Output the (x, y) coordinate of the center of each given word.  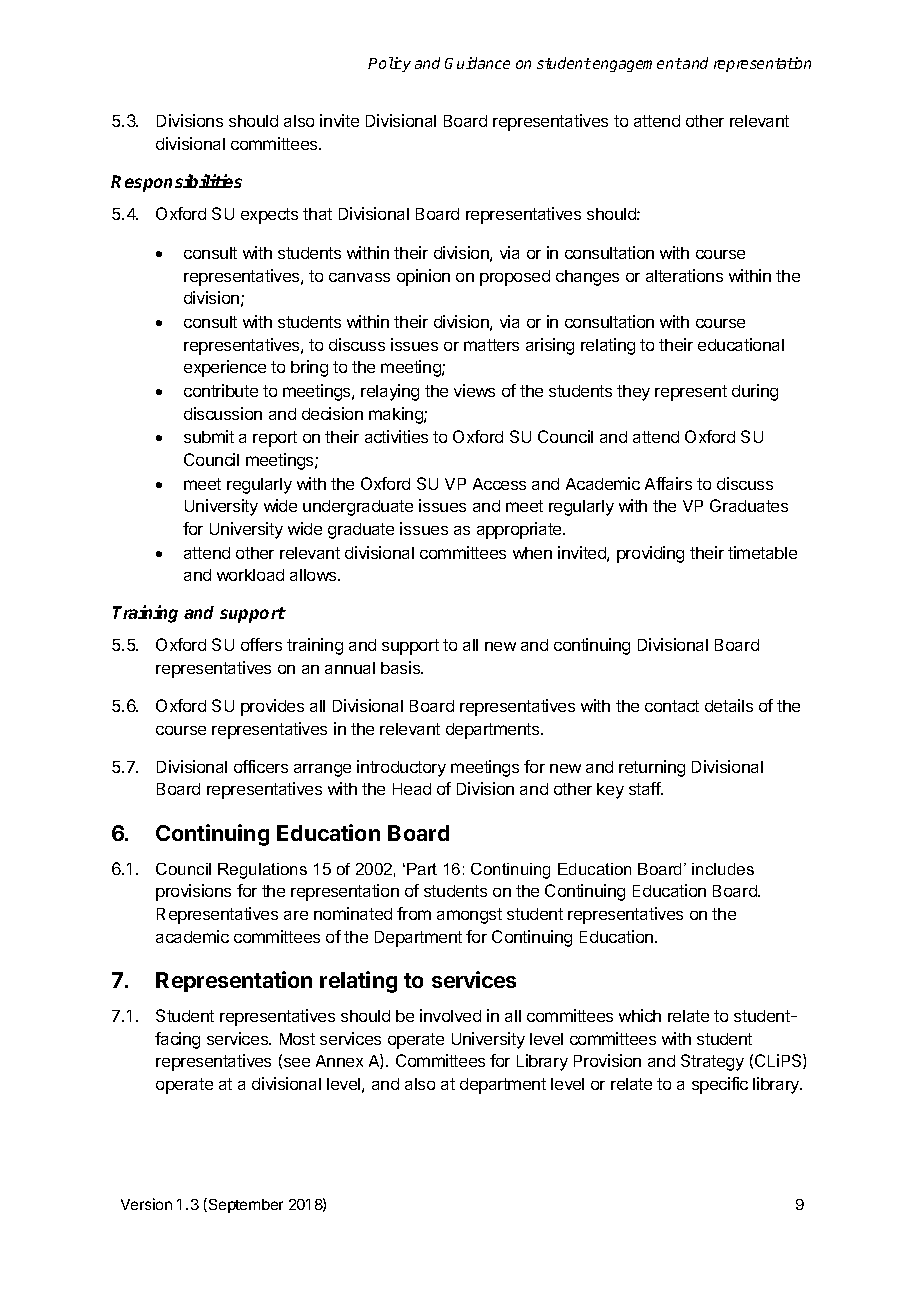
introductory (401, 768)
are (296, 915)
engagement (637, 65)
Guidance (477, 63)
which (640, 1015)
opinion (423, 277)
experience (225, 368)
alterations (684, 275)
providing (650, 554)
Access (499, 484)
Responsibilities (176, 183)
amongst (469, 916)
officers (261, 766)
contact (672, 706)
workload (250, 575)
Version (146, 1204)
